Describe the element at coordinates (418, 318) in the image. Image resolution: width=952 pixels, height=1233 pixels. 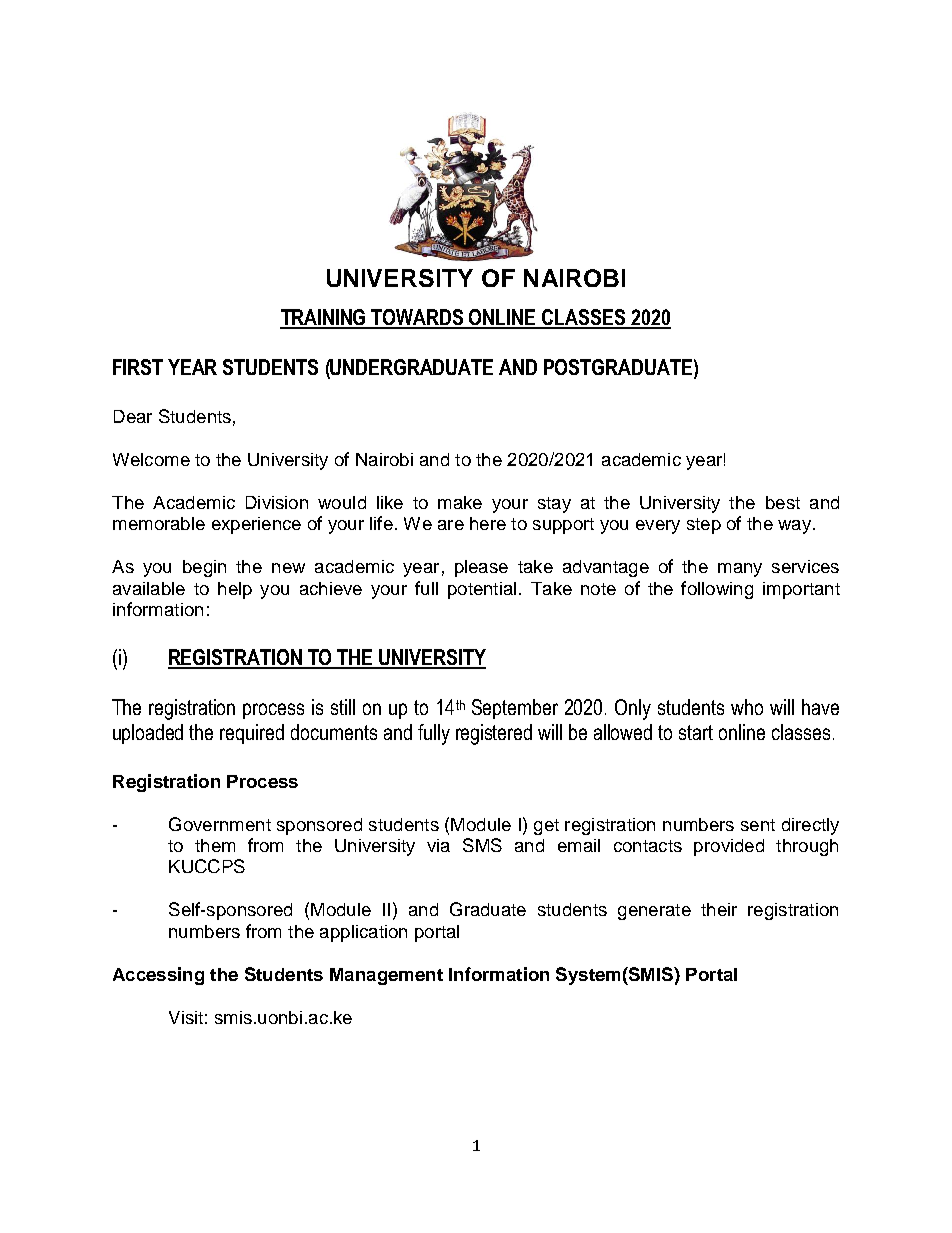
I see `TOWARDS` at that location.
